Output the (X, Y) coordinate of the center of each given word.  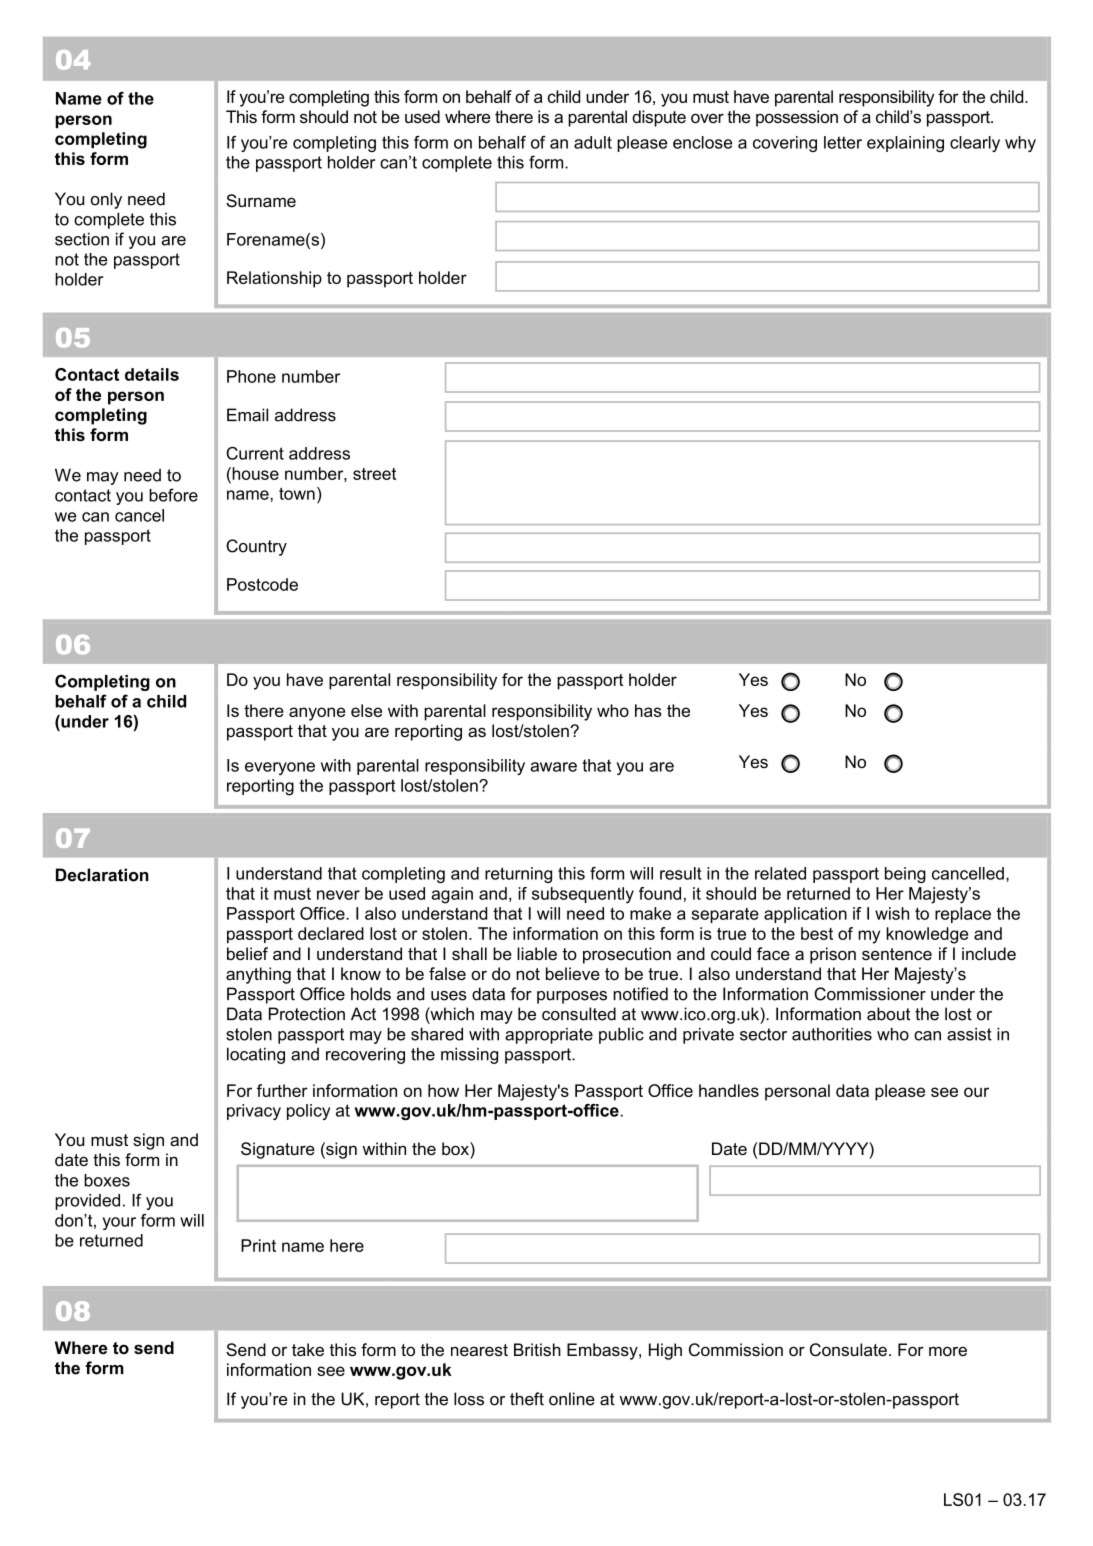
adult (593, 142)
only (106, 200)
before (173, 495)
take (308, 1349)
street (374, 474)
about (888, 1014)
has (648, 710)
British (537, 1349)
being (905, 875)
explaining (905, 144)
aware (553, 767)
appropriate (549, 1036)
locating (256, 1055)
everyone (280, 768)
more (948, 1351)
